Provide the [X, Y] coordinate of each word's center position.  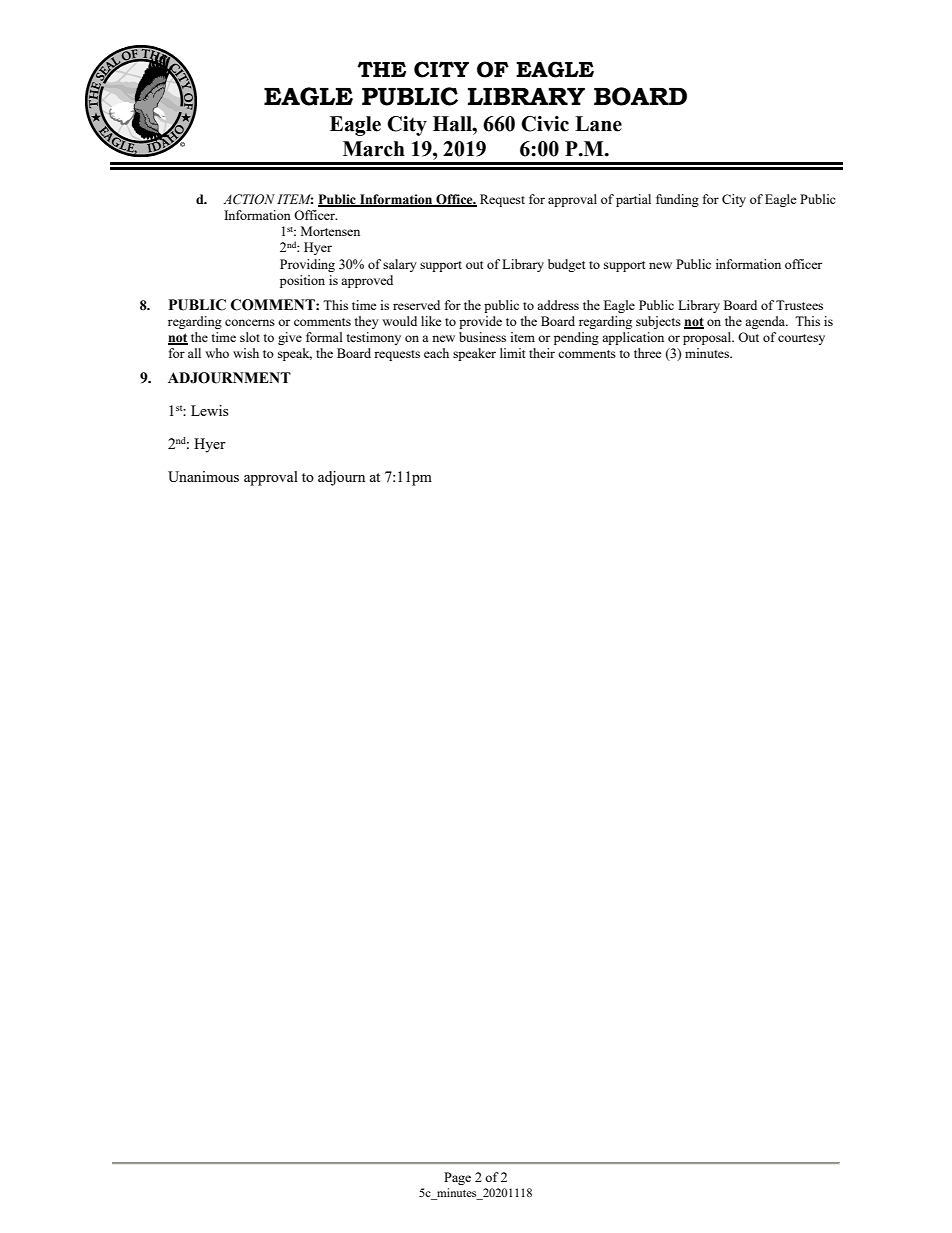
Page [457, 1178]
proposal [708, 338]
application [633, 338]
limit [512, 353]
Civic [545, 124]
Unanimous [203, 476]
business [482, 337]
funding [677, 200]
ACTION [249, 199]
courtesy [801, 339]
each [436, 353]
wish [246, 353]
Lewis [210, 410]
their [542, 353]
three [648, 353]
